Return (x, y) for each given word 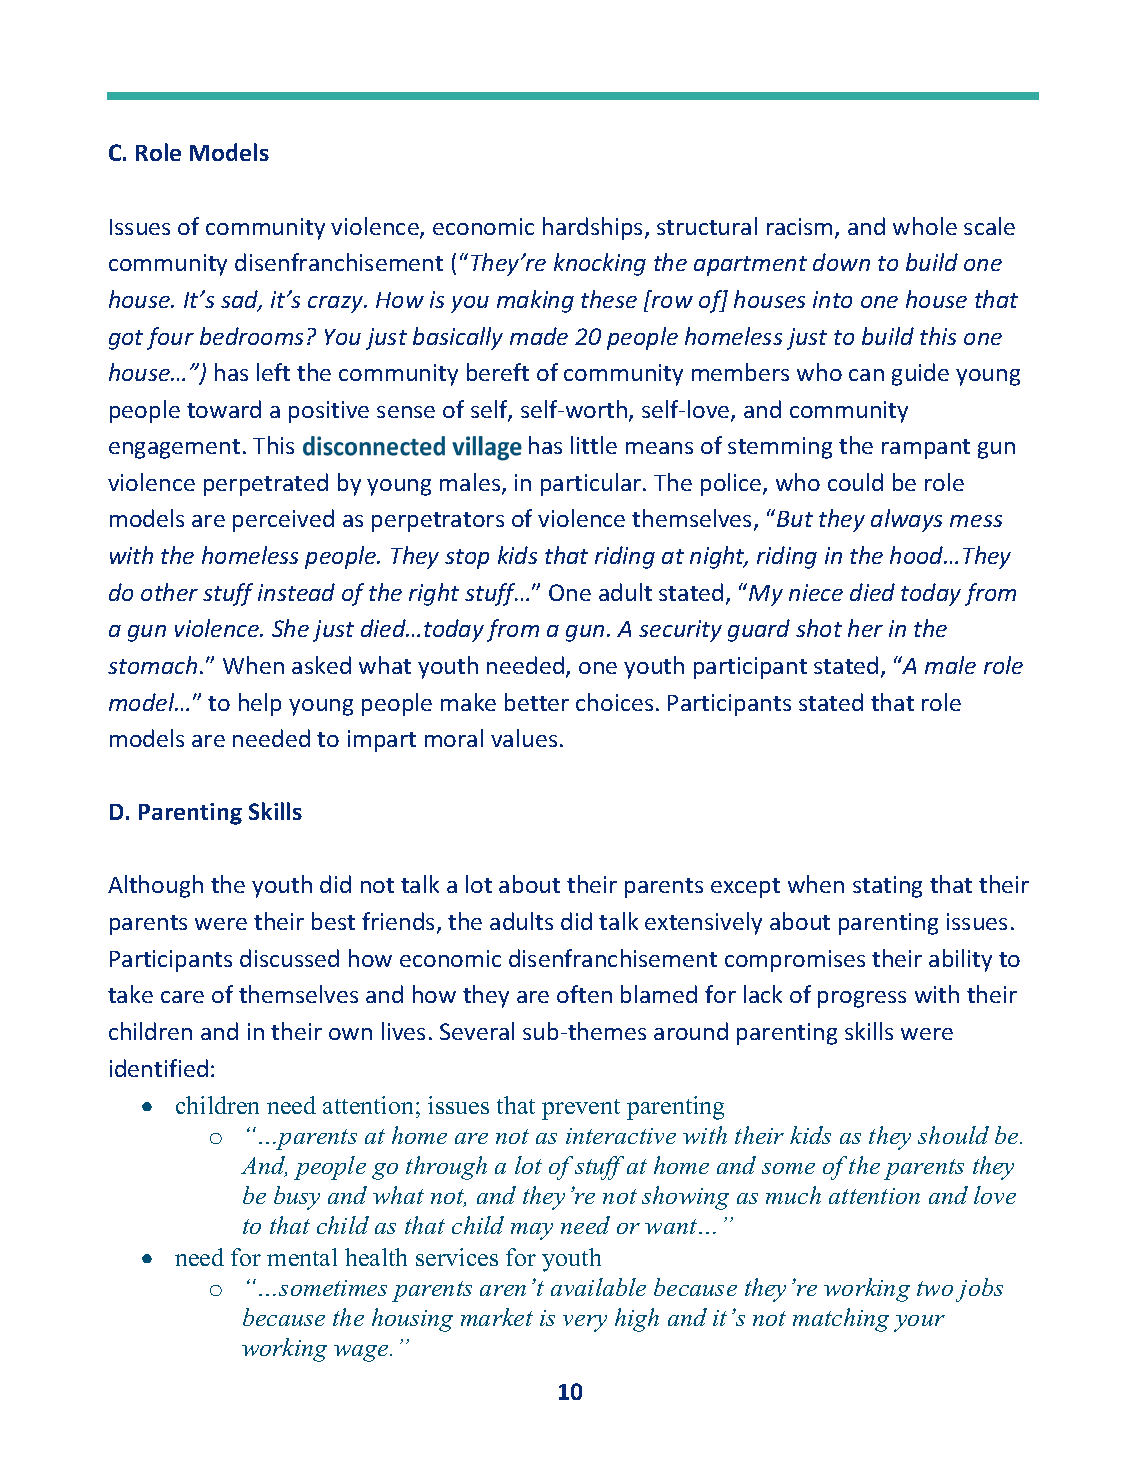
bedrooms (251, 336)
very (585, 1323)
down (841, 262)
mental (302, 1257)
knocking (600, 264)
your (919, 1323)
